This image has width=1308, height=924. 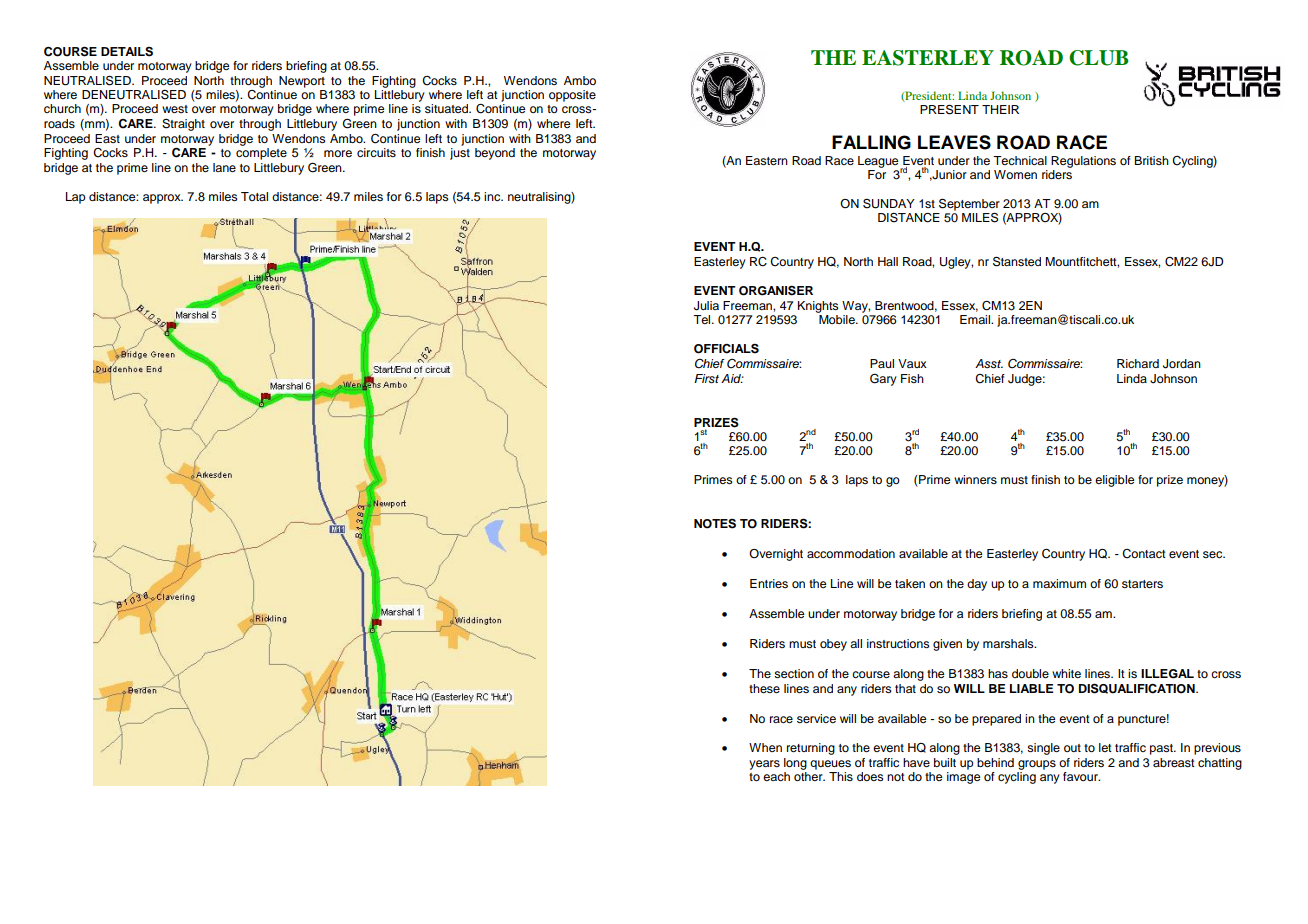 I want to click on DETAILS, so click(x=127, y=52).
